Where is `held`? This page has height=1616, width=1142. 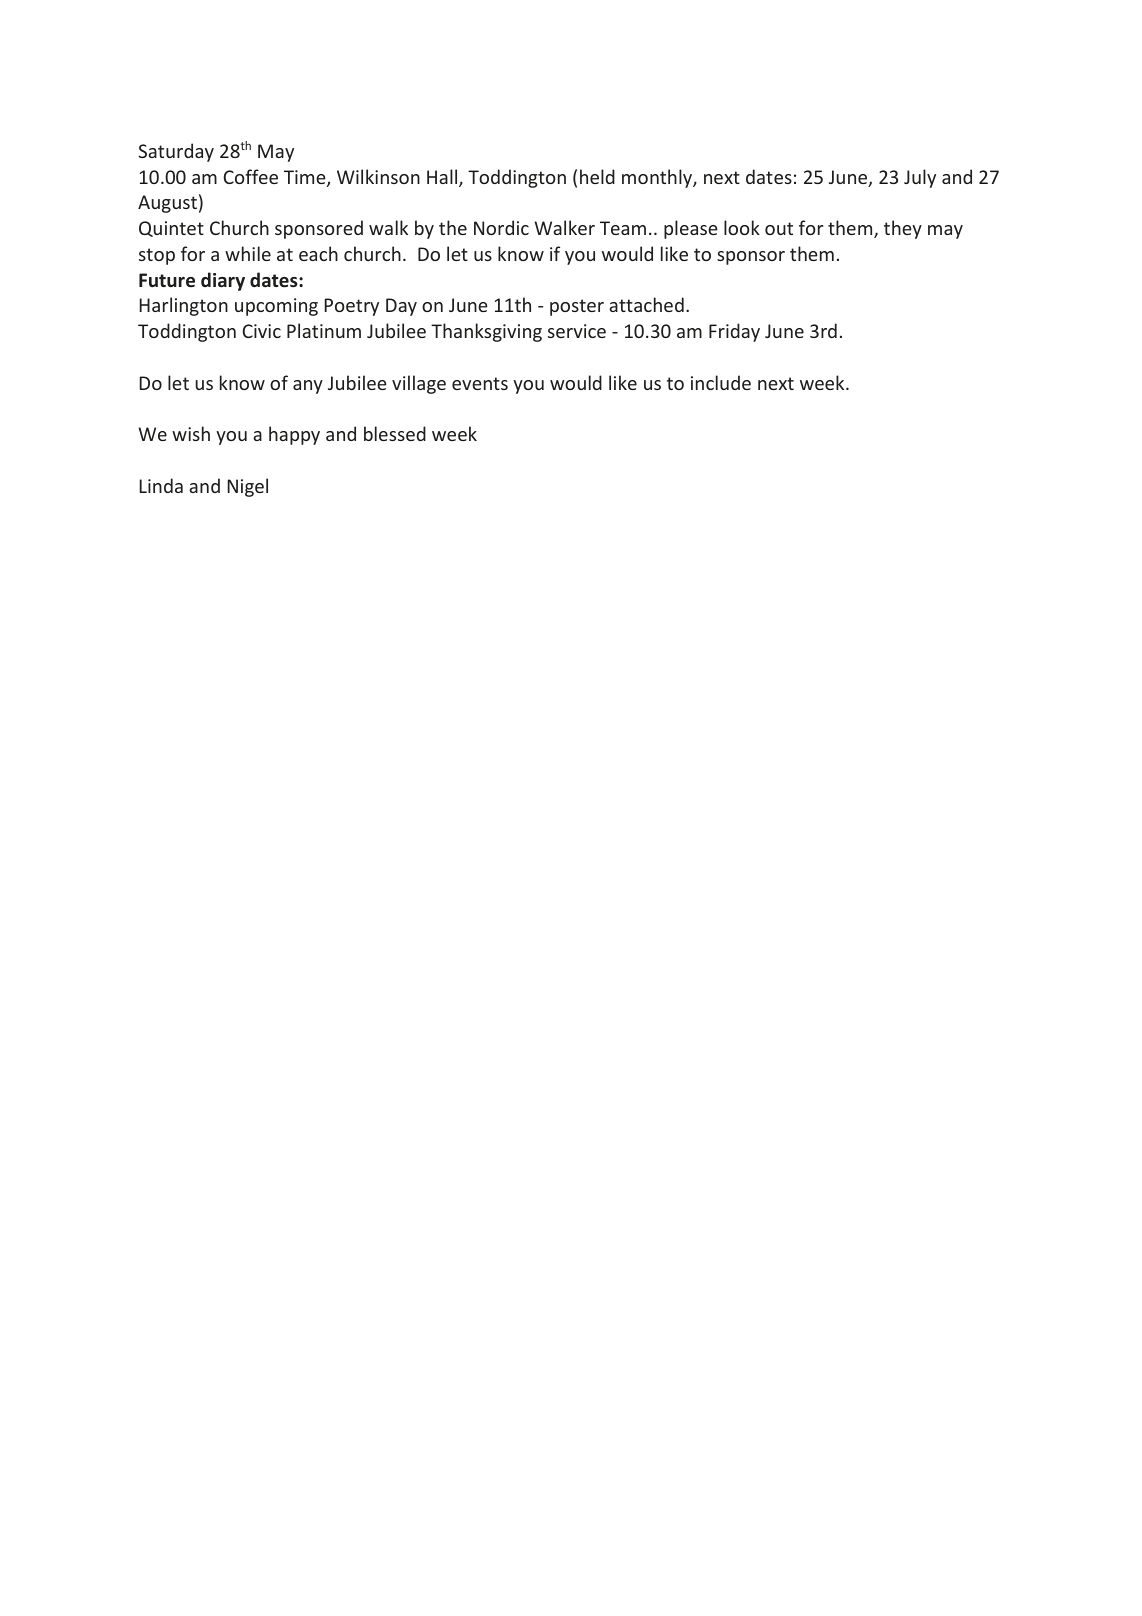 held is located at coordinates (597, 176).
